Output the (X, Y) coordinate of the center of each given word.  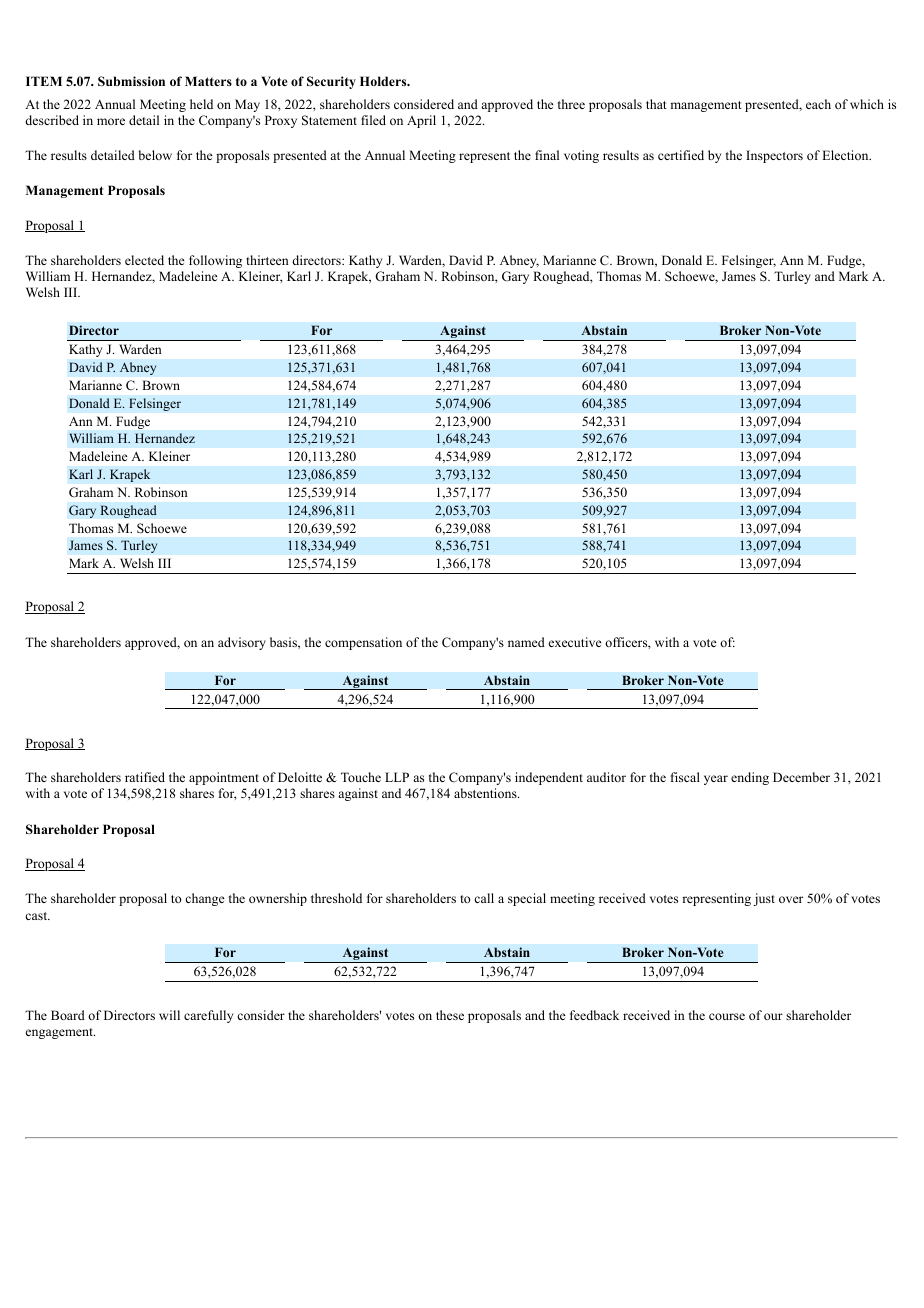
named (526, 642)
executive (575, 642)
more (111, 121)
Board (68, 1015)
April (421, 121)
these (450, 1015)
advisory (242, 643)
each (818, 104)
